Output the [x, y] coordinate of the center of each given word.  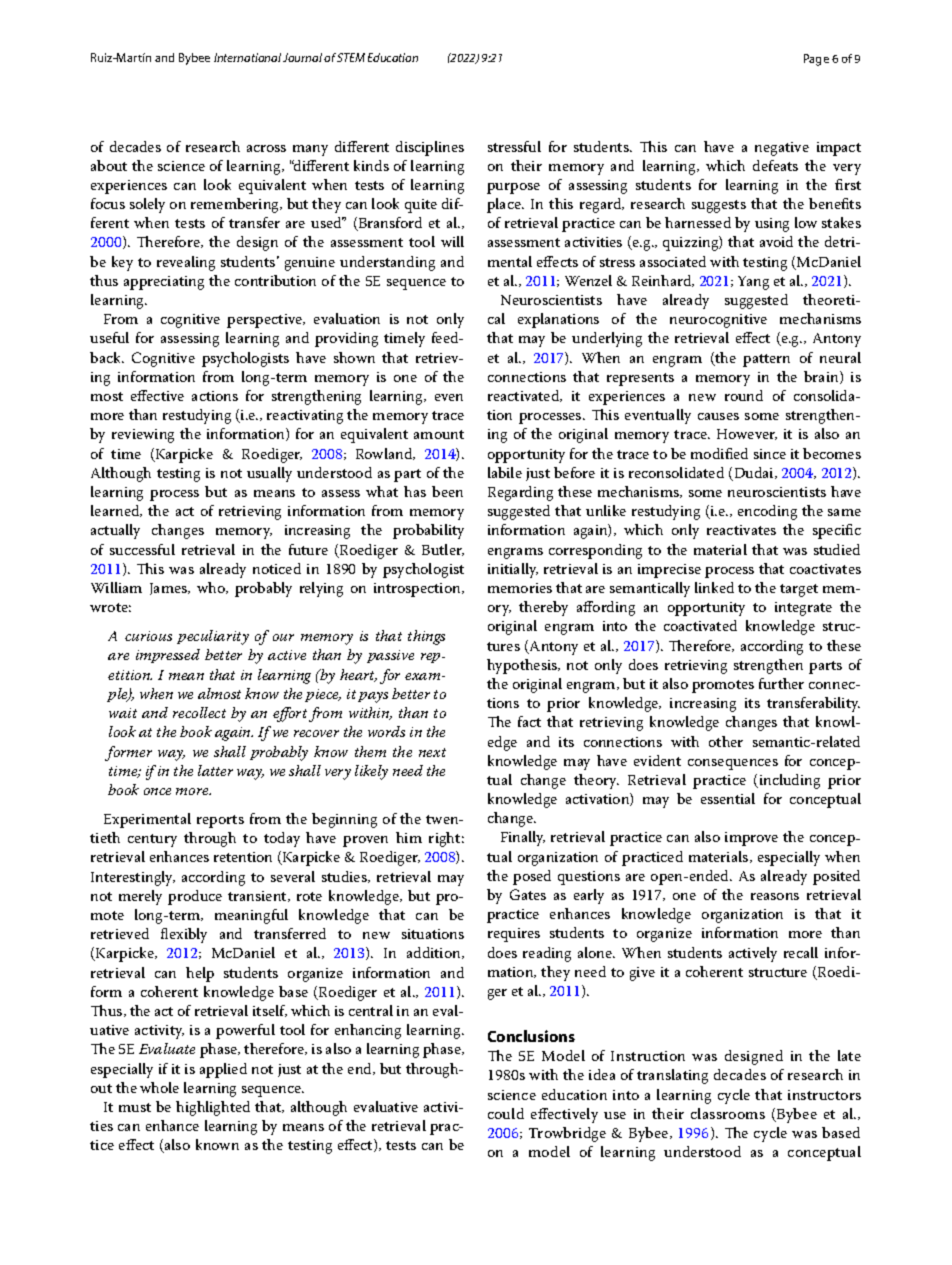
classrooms [728, 1113]
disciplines [430, 148]
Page [816, 60]
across [266, 148]
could [506, 1113]
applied [223, 1070]
